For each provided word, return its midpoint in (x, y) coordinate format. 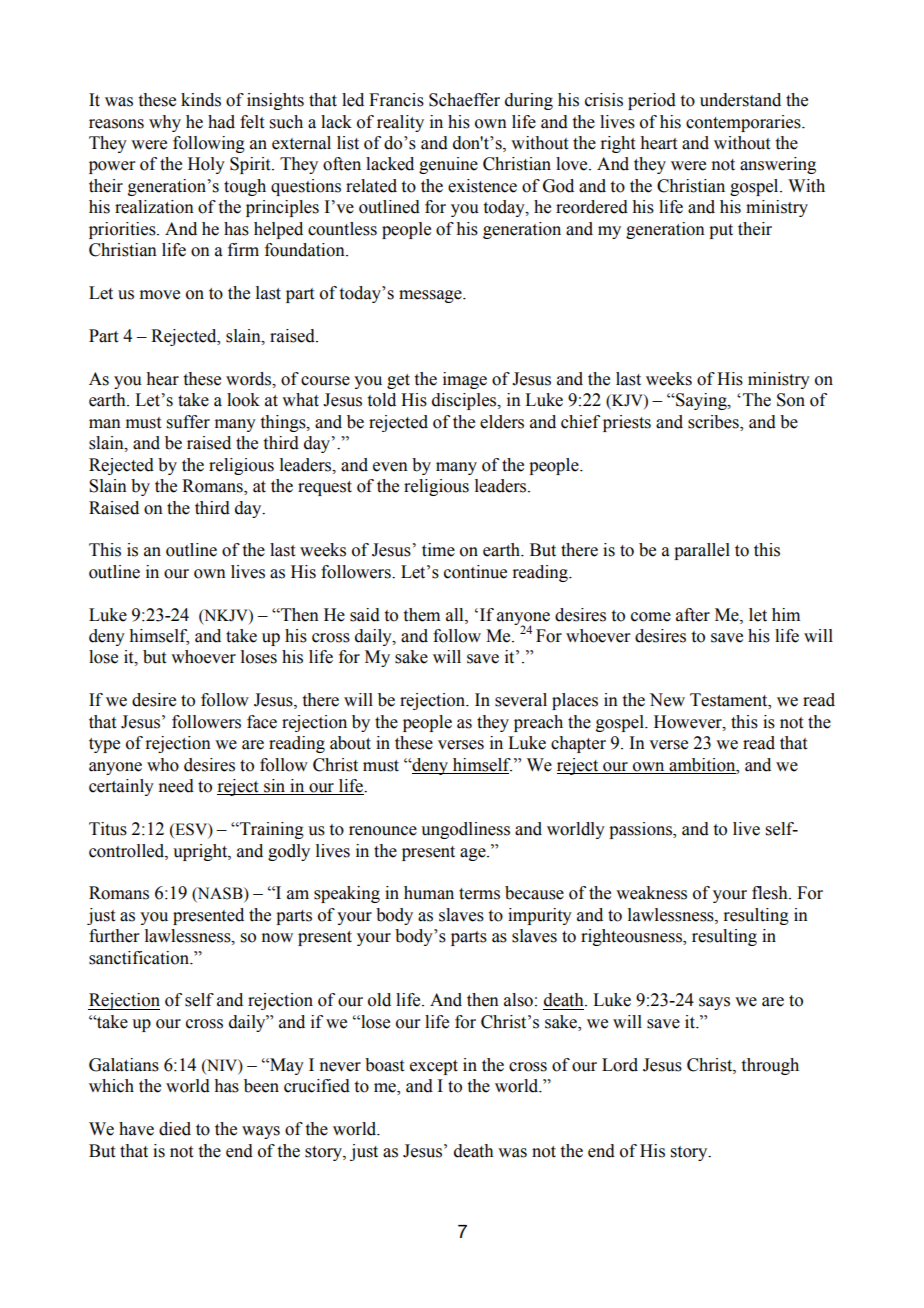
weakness (651, 893)
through (770, 1066)
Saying (701, 401)
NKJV (226, 616)
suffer (188, 422)
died (175, 1129)
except (434, 1067)
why (165, 123)
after (693, 615)
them (422, 615)
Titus (108, 829)
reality (400, 123)
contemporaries (744, 123)
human (429, 893)
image (465, 380)
